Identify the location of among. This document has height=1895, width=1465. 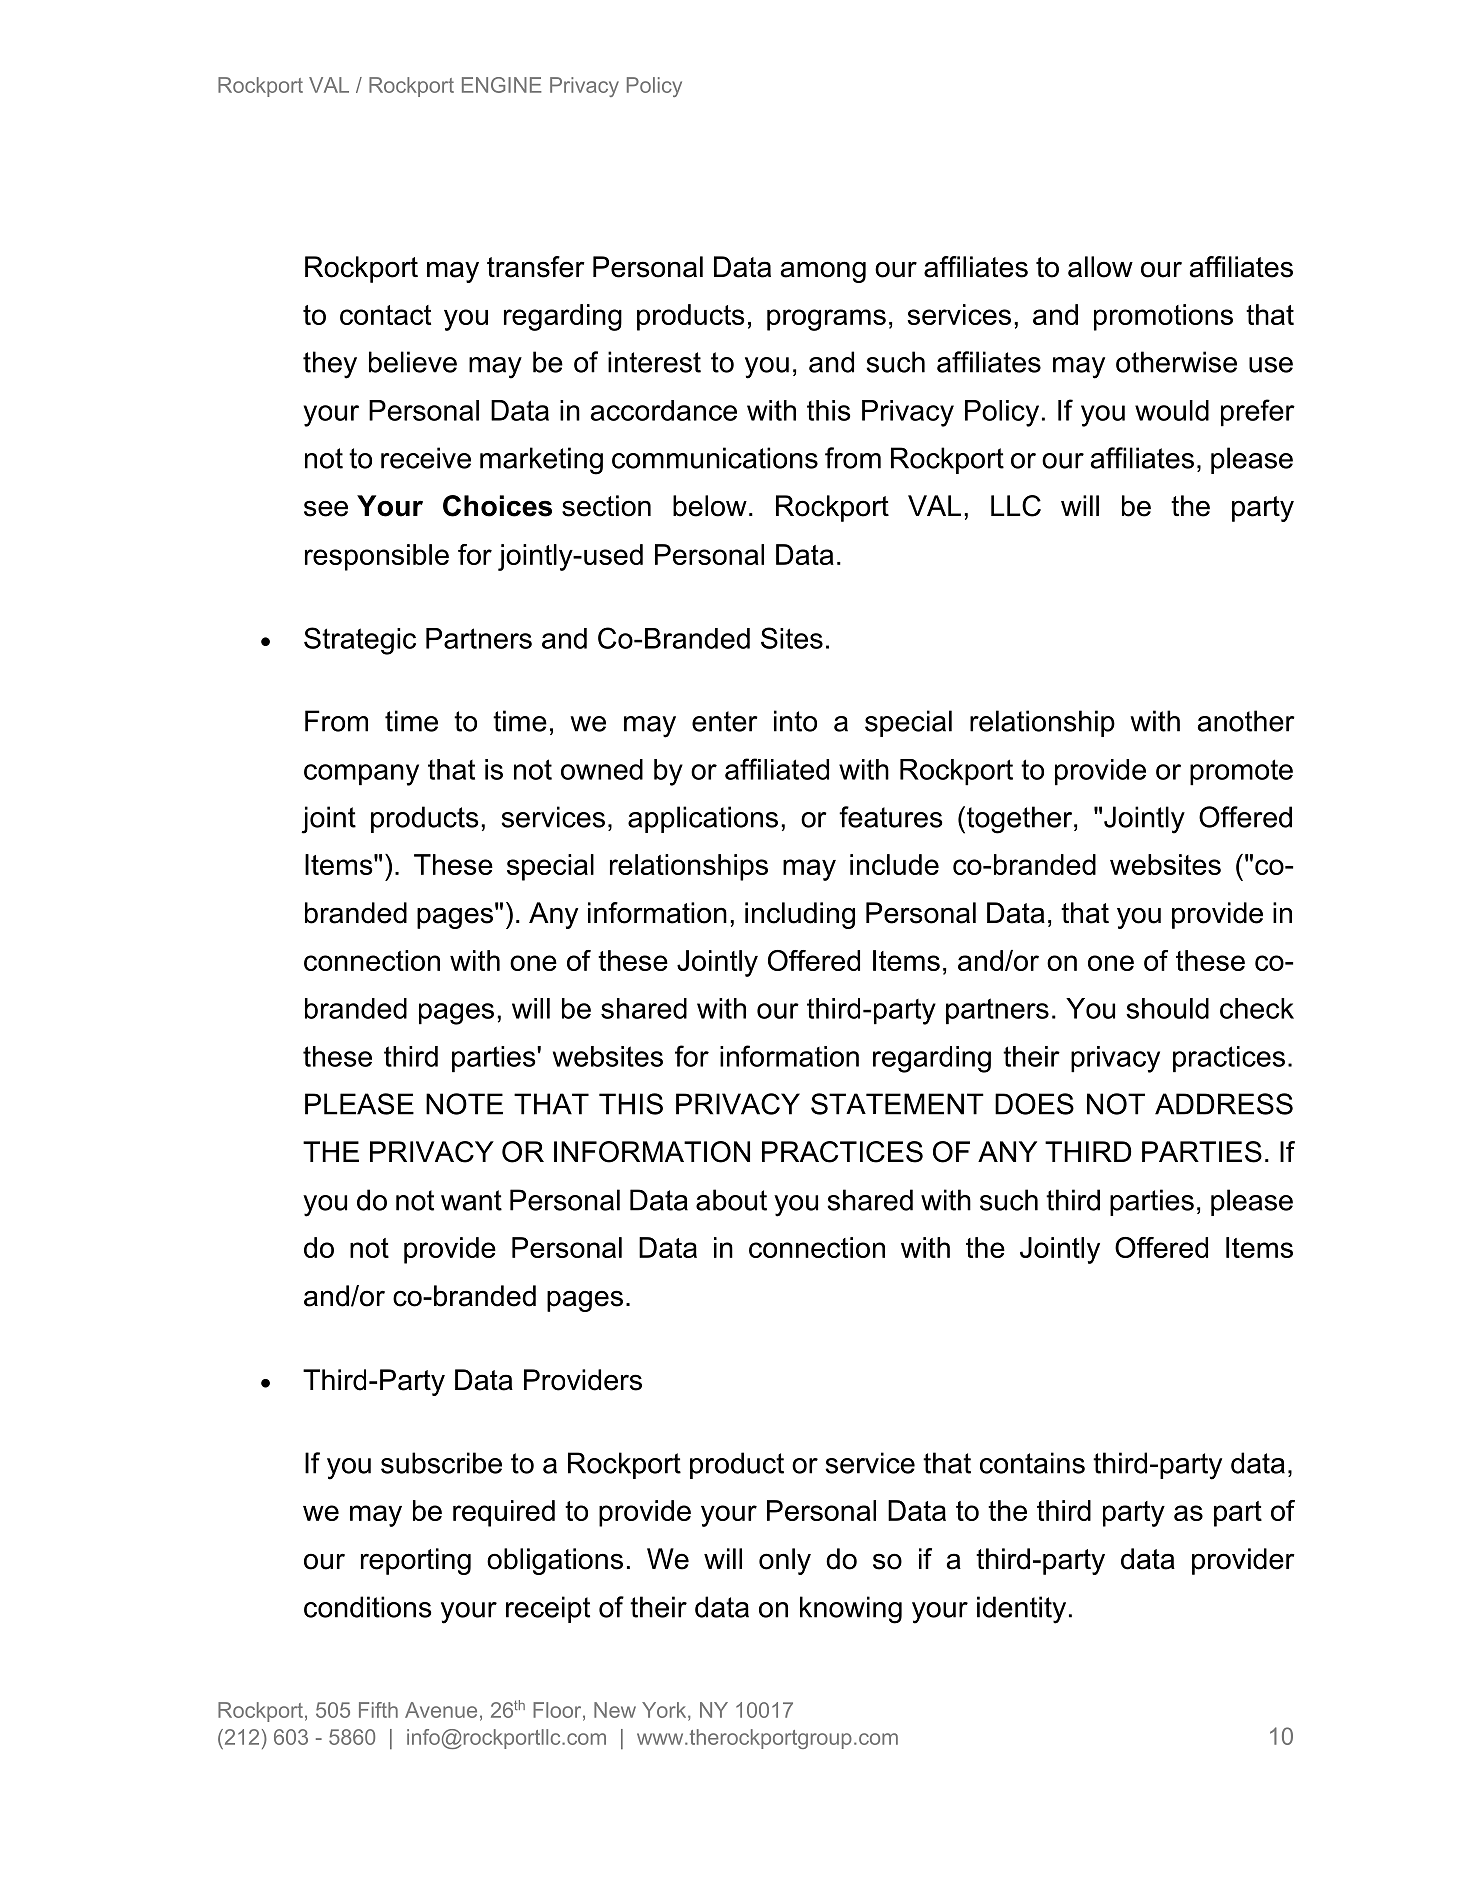
(823, 272).
